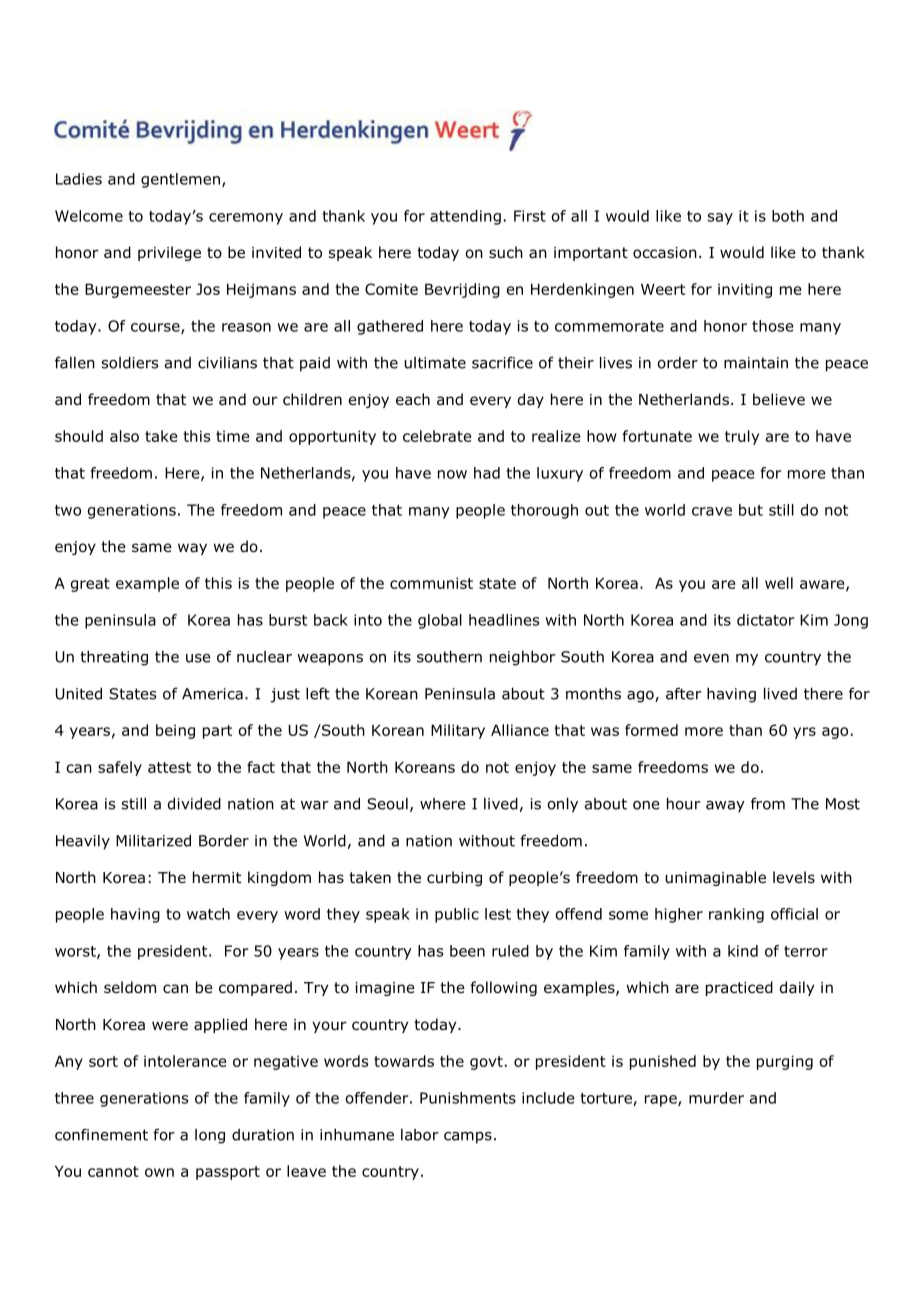  I want to click on both, so click(788, 216).
